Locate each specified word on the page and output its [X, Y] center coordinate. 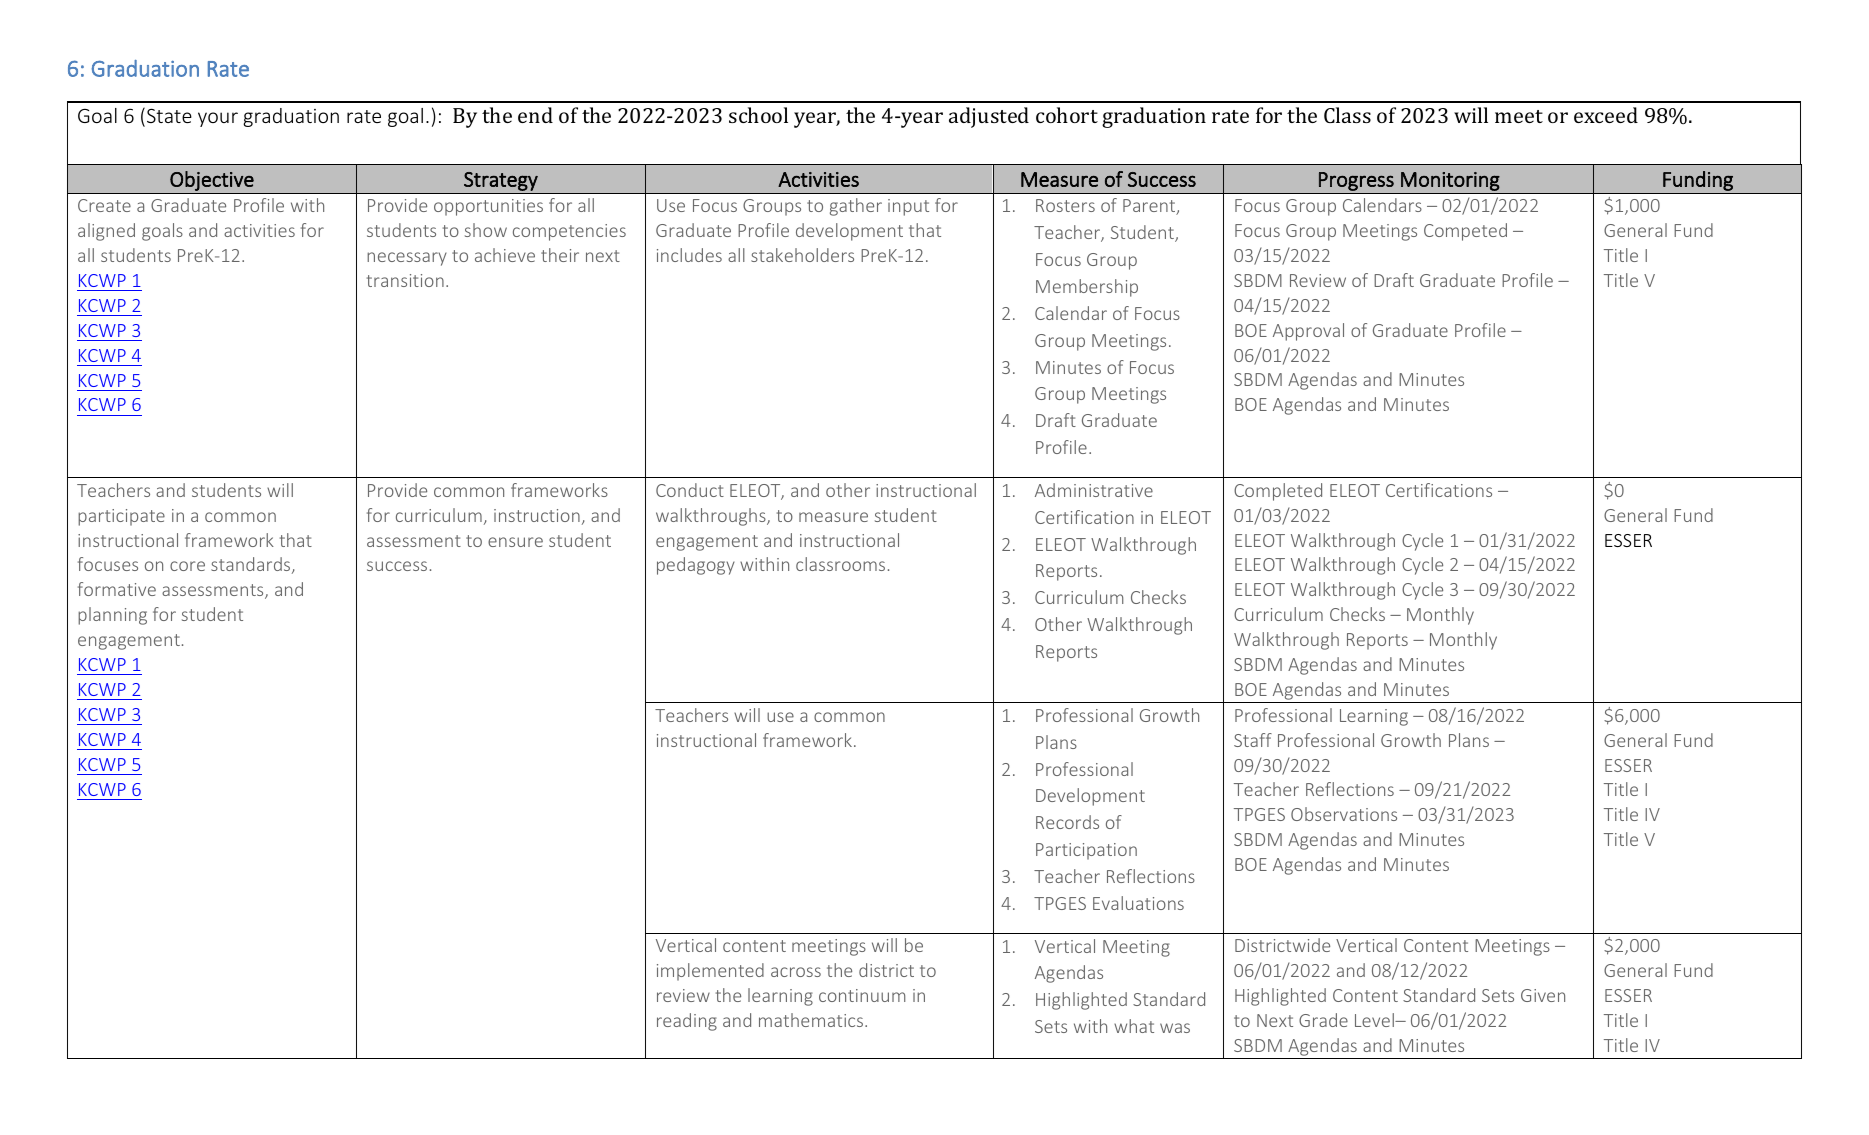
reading [687, 1022]
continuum [862, 995]
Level [1375, 1020]
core [187, 566]
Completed [1278, 492]
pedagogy [696, 566]
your [218, 119]
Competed [1465, 232]
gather [856, 207]
